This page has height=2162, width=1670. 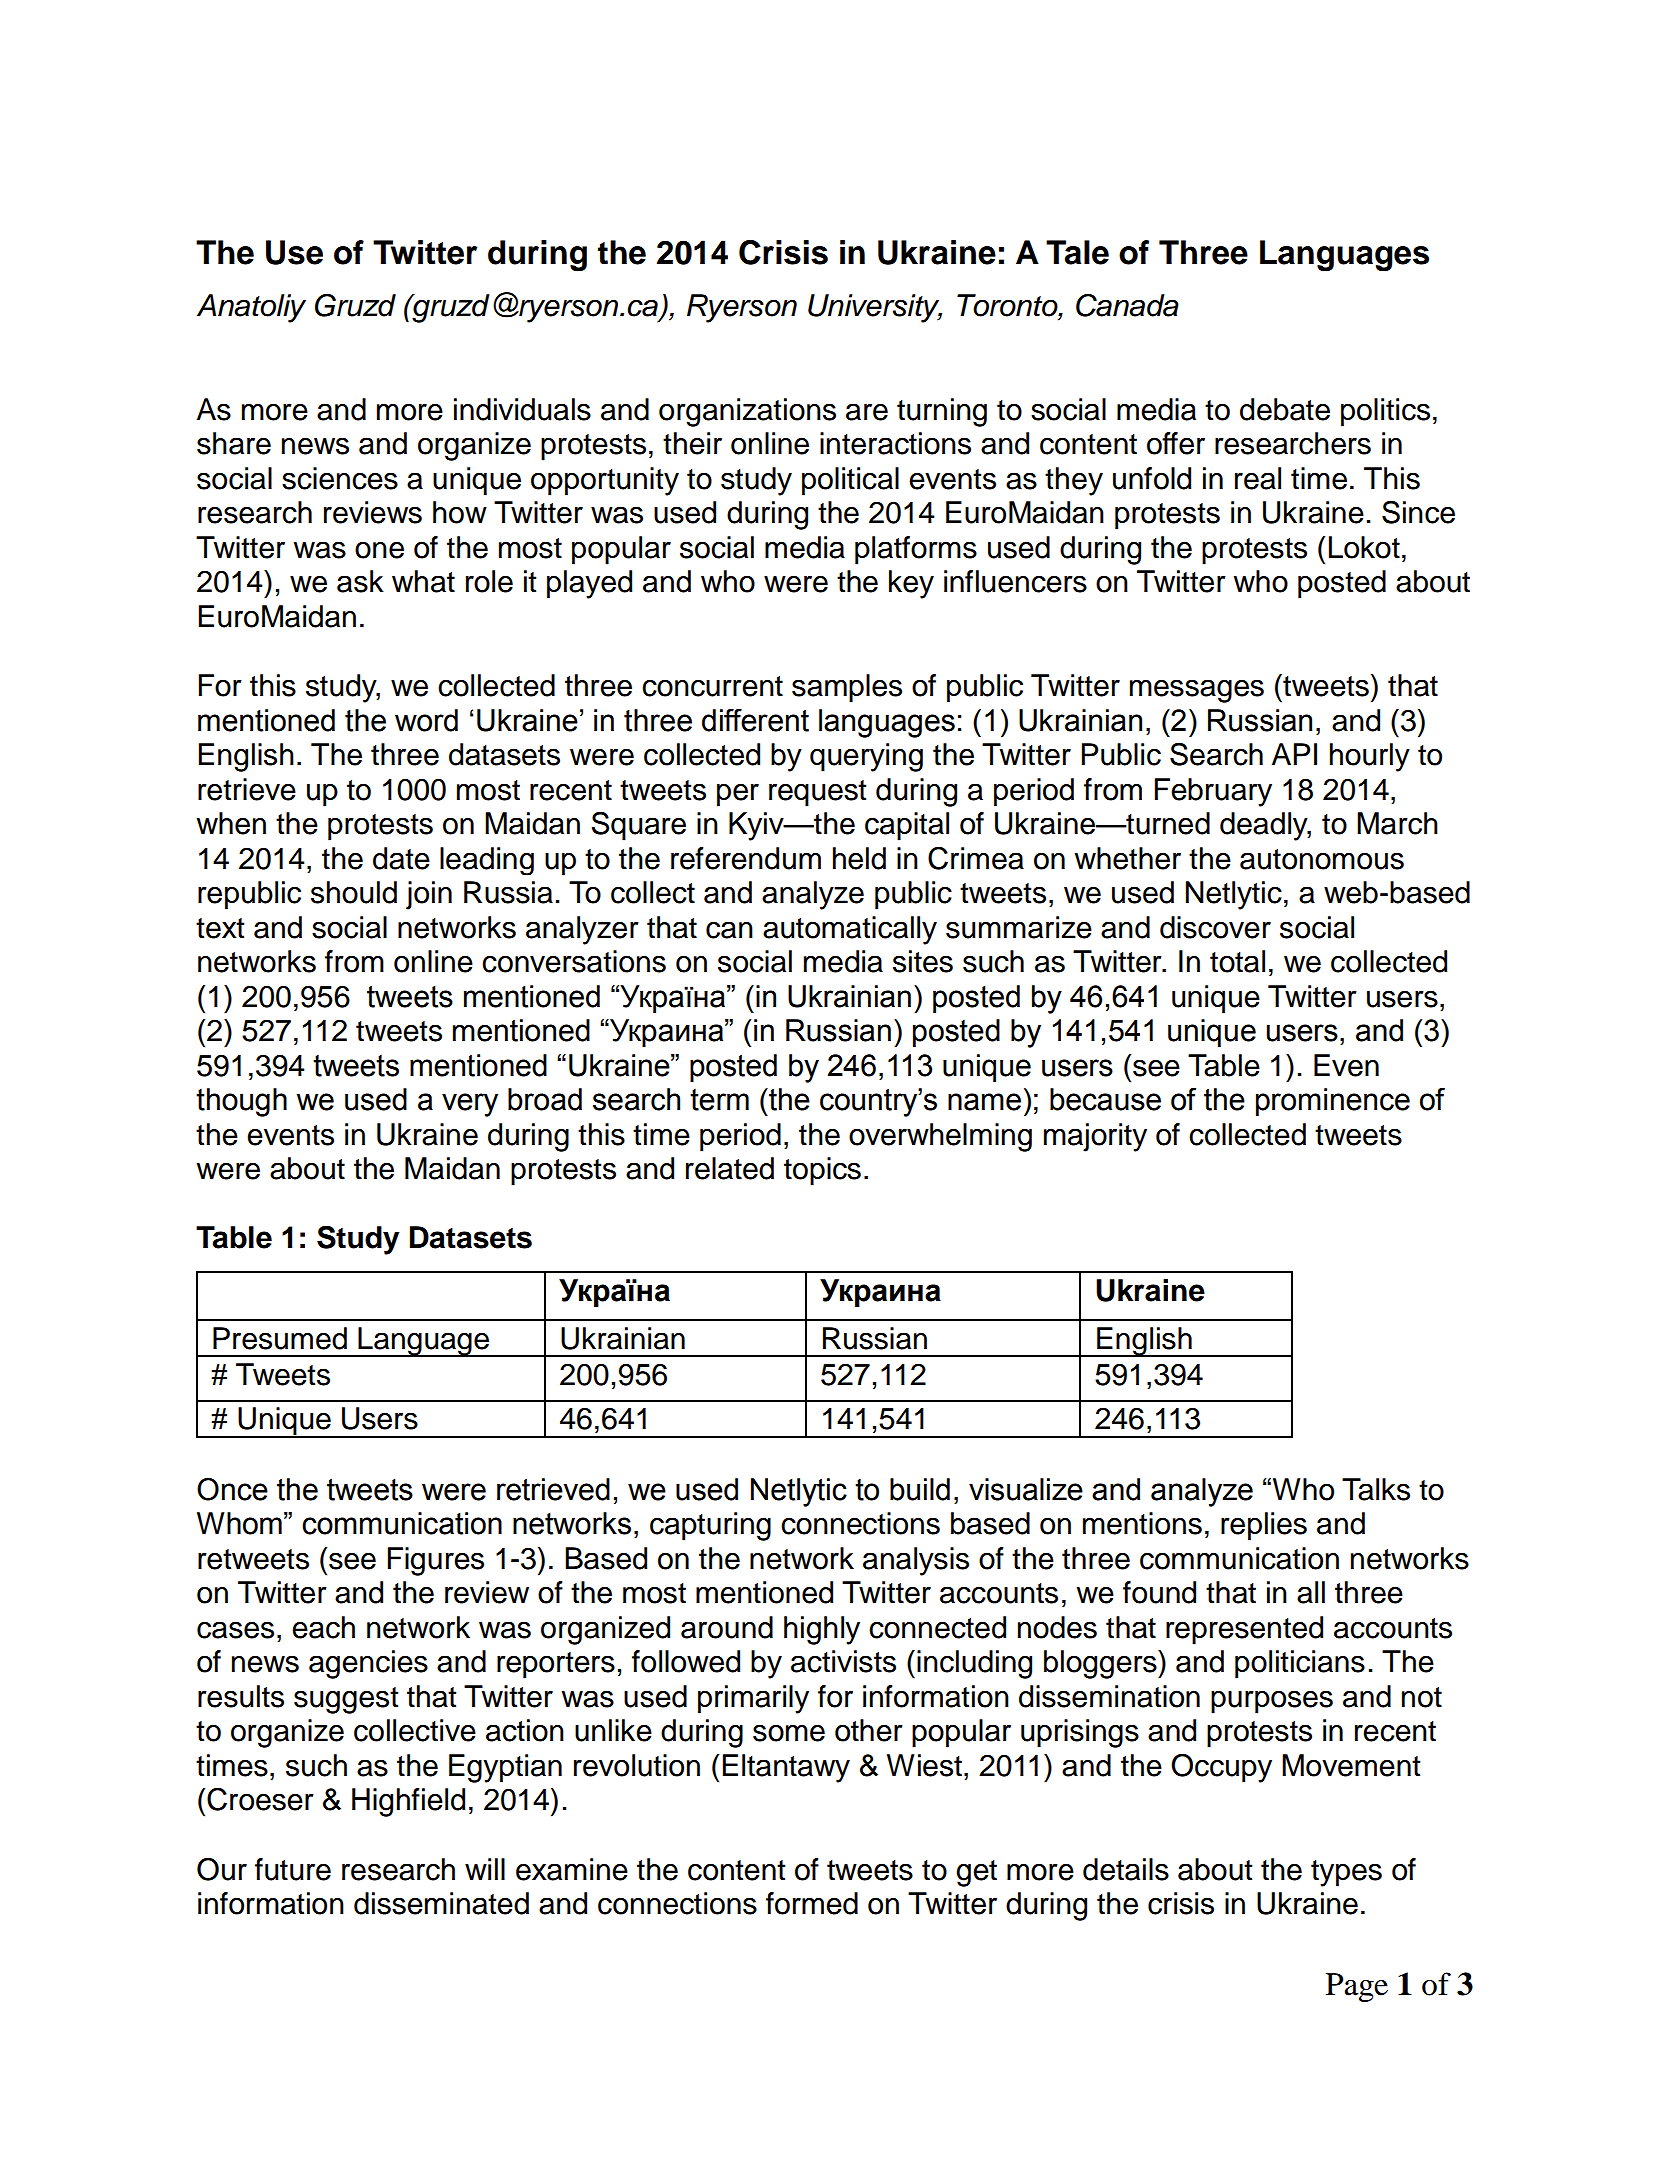 I want to click on very, so click(x=470, y=1105).
